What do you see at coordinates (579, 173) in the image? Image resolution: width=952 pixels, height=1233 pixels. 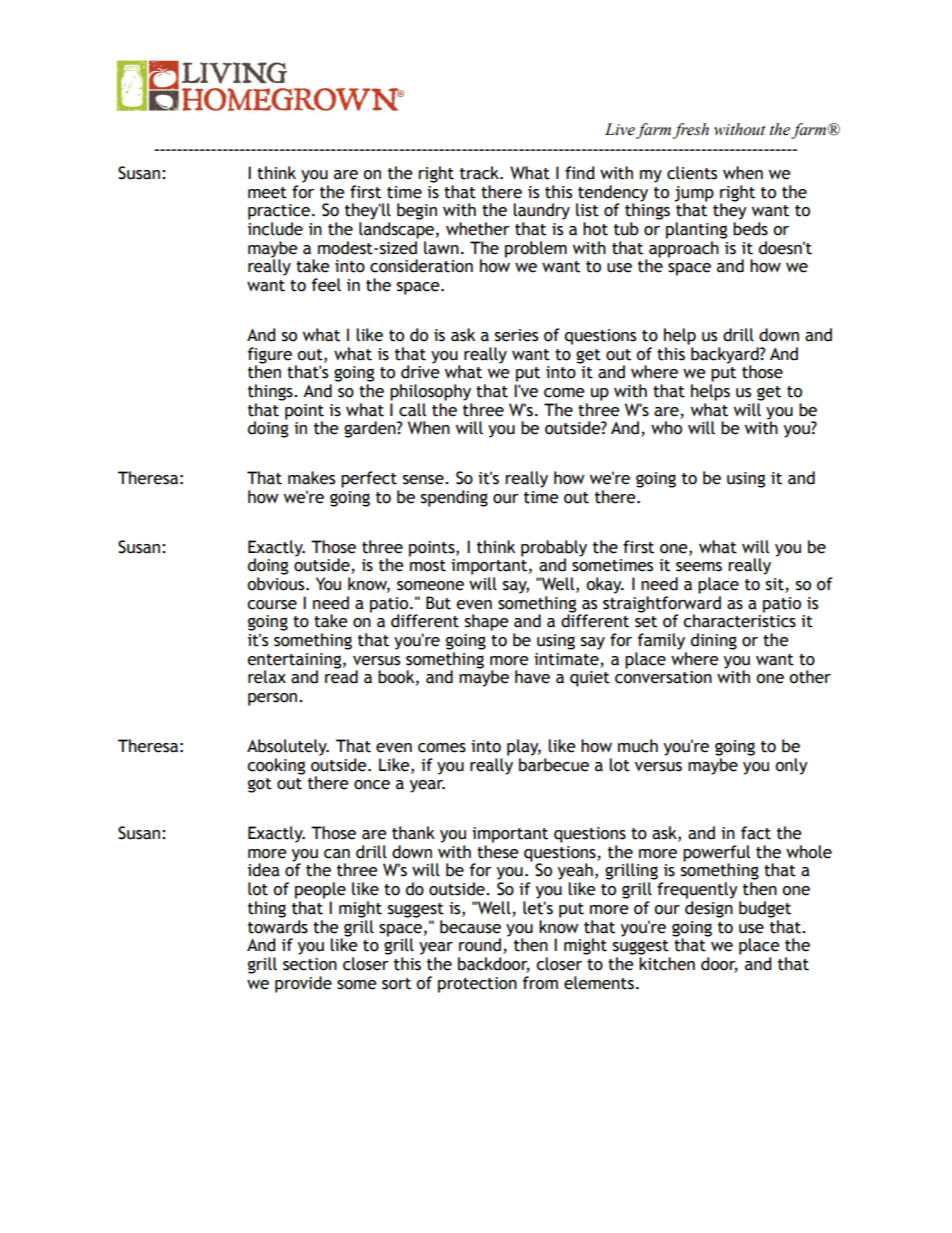 I see `find` at bounding box center [579, 173].
